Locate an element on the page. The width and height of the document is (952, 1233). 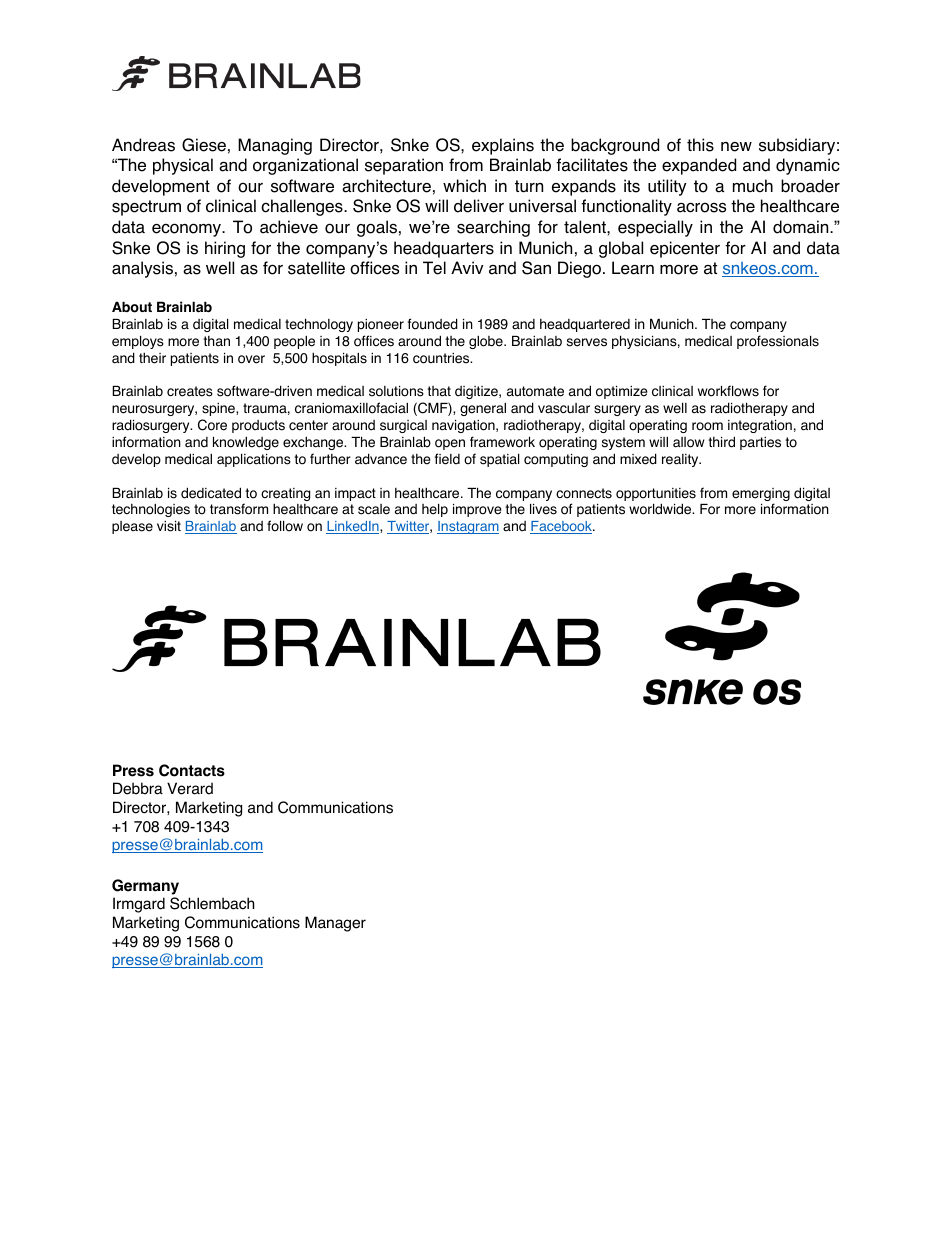
Instagram is located at coordinates (468, 527).
